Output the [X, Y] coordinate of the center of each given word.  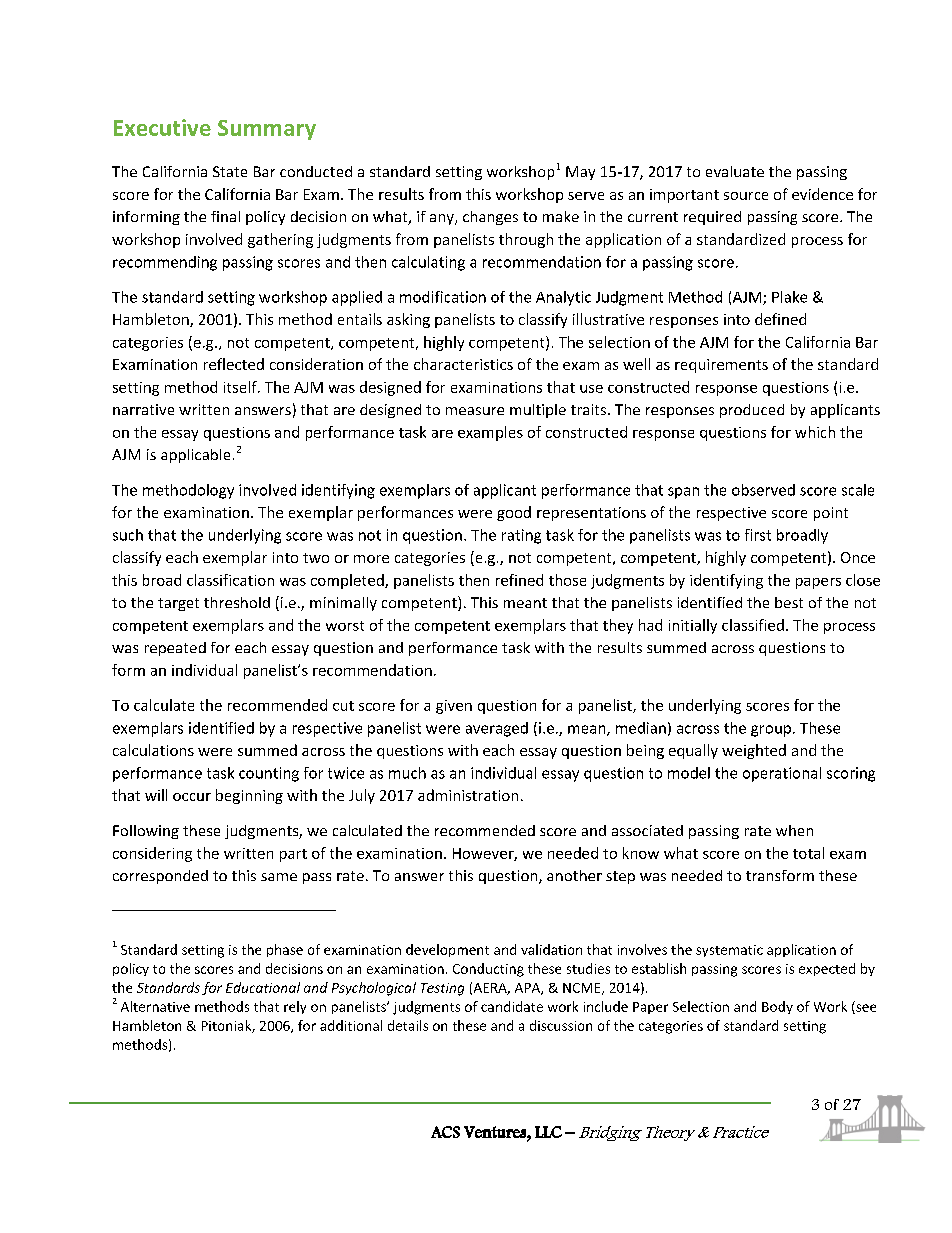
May [580, 173]
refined [519, 580]
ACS [445, 1132]
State [230, 171]
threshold [237, 602]
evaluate [735, 171]
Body [777, 1007]
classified [753, 625]
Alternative [155, 1006]
